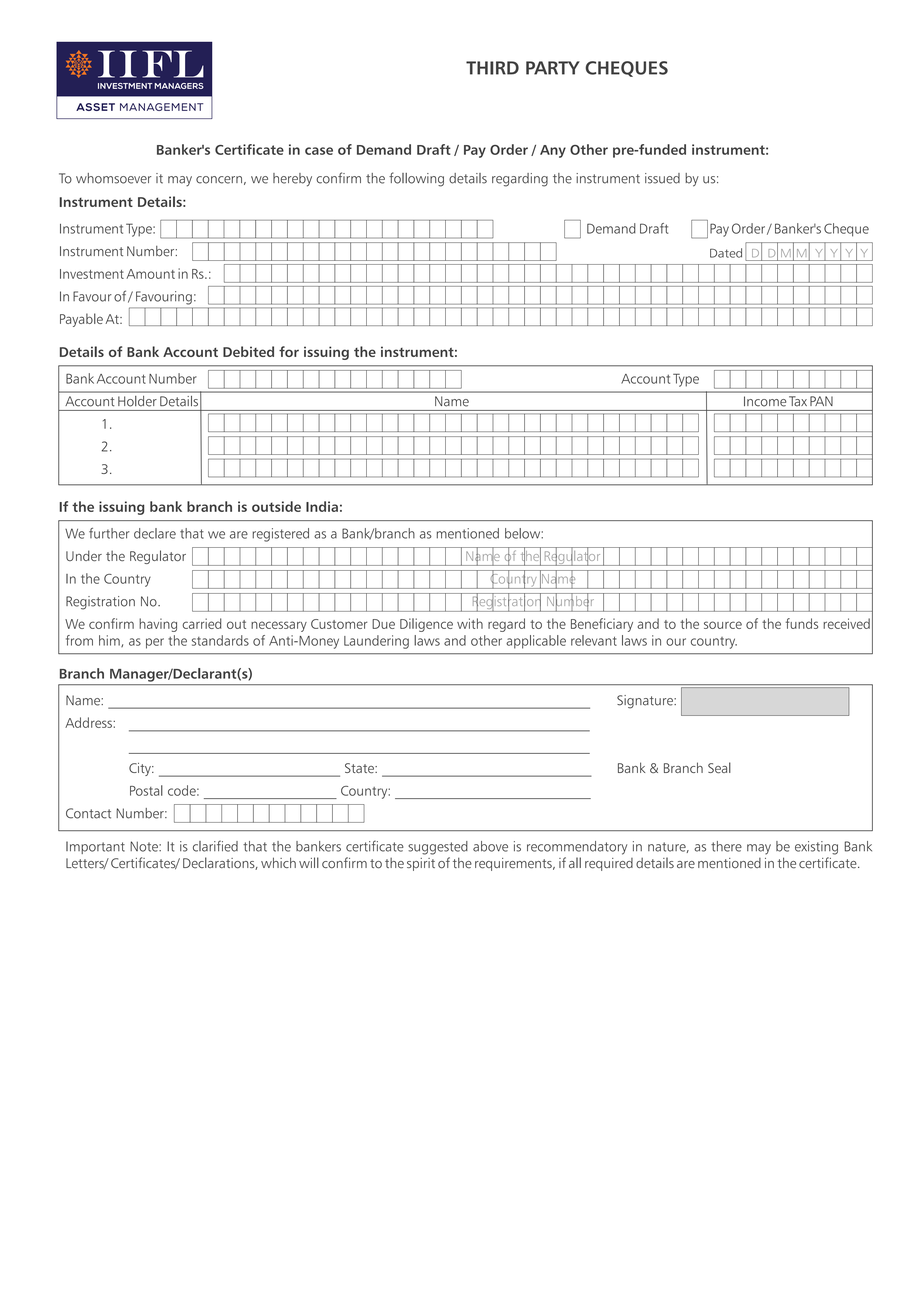 The width and height of the image is (924, 1308). What do you see at coordinates (219, 180) in the image?
I see `concern` at bounding box center [219, 180].
